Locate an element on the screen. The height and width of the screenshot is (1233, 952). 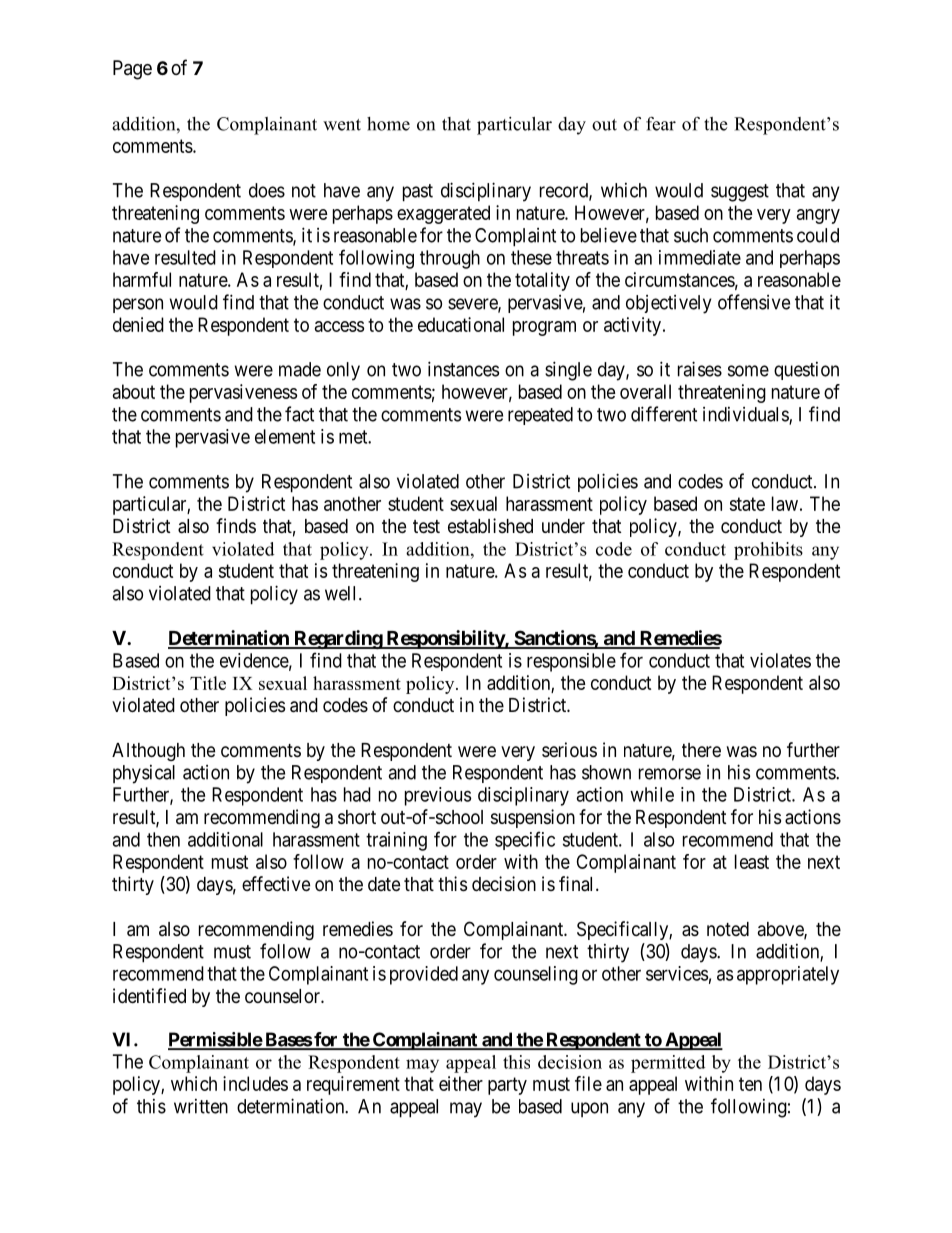
Page is located at coordinates (132, 70).
